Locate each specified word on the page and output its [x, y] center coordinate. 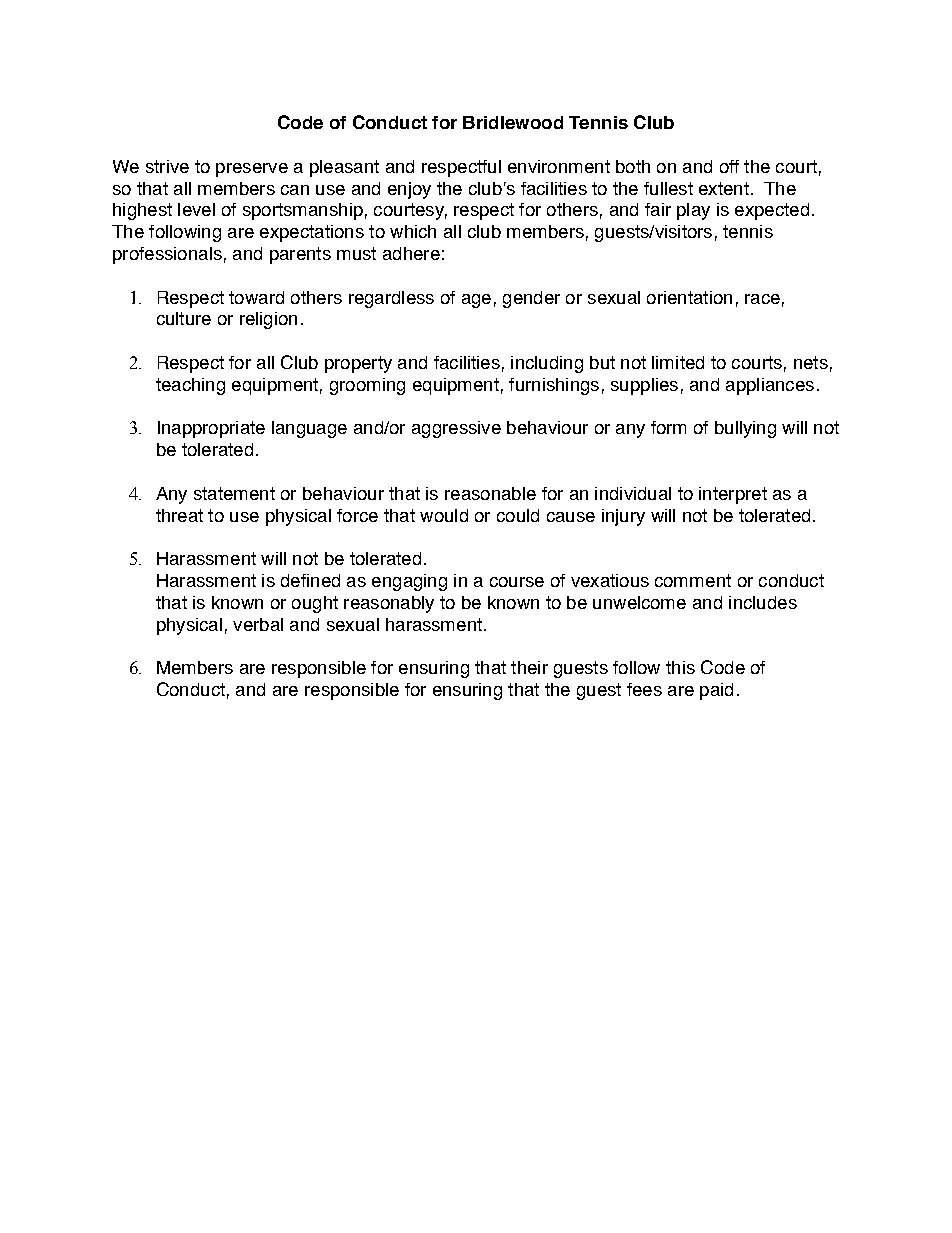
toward [256, 297]
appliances [770, 386]
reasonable [490, 493]
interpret [733, 495]
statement [234, 493]
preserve [252, 170]
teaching [190, 386]
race [762, 299]
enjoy [409, 190]
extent [724, 188]
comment [693, 580]
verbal [258, 624]
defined [310, 580]
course [517, 582]
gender [531, 299]
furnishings [554, 386]
